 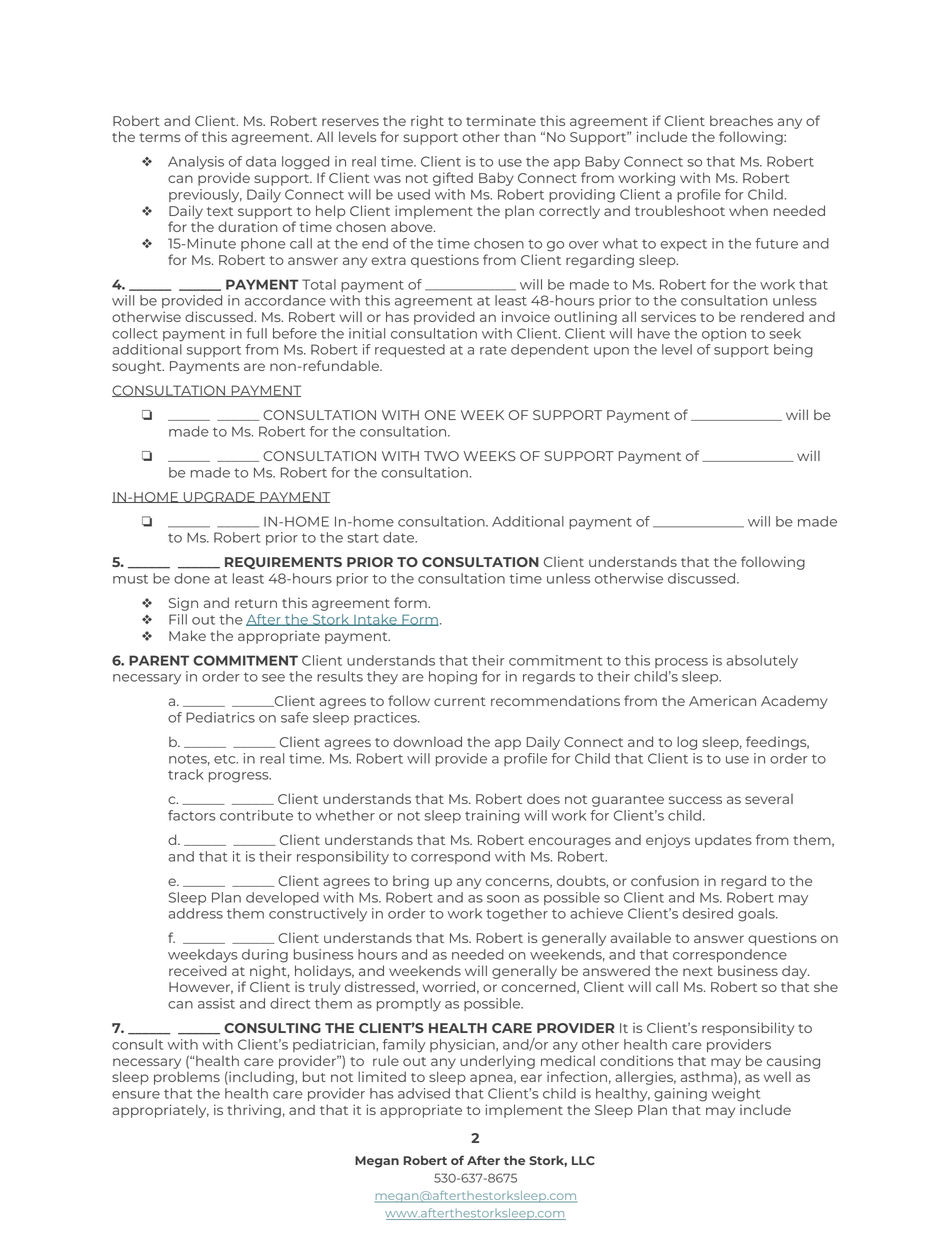 What do you see at coordinates (220, 717) in the document?
I see `Pediatrics` at bounding box center [220, 717].
